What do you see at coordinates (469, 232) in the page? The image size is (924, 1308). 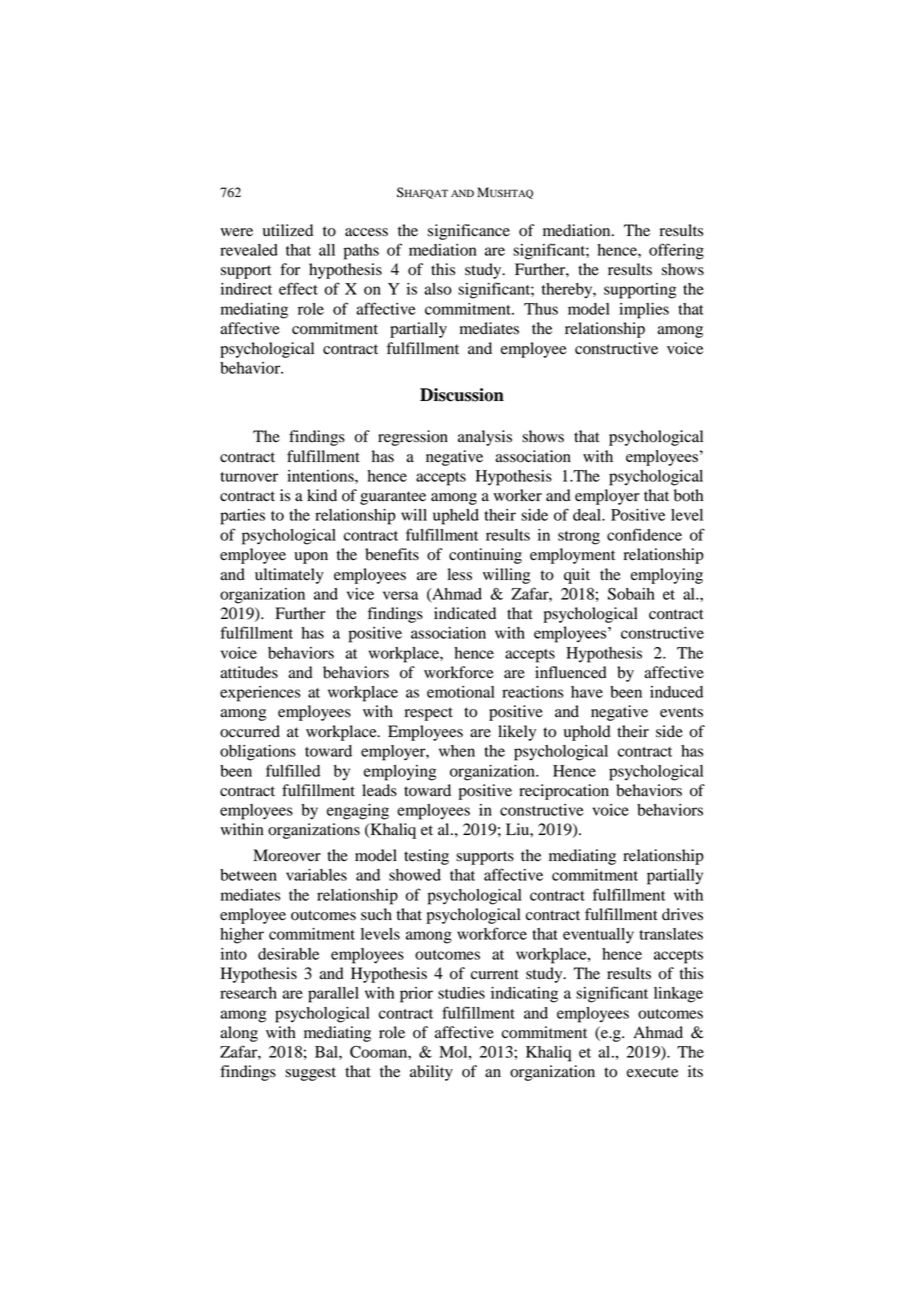 I see `significance` at bounding box center [469, 232].
